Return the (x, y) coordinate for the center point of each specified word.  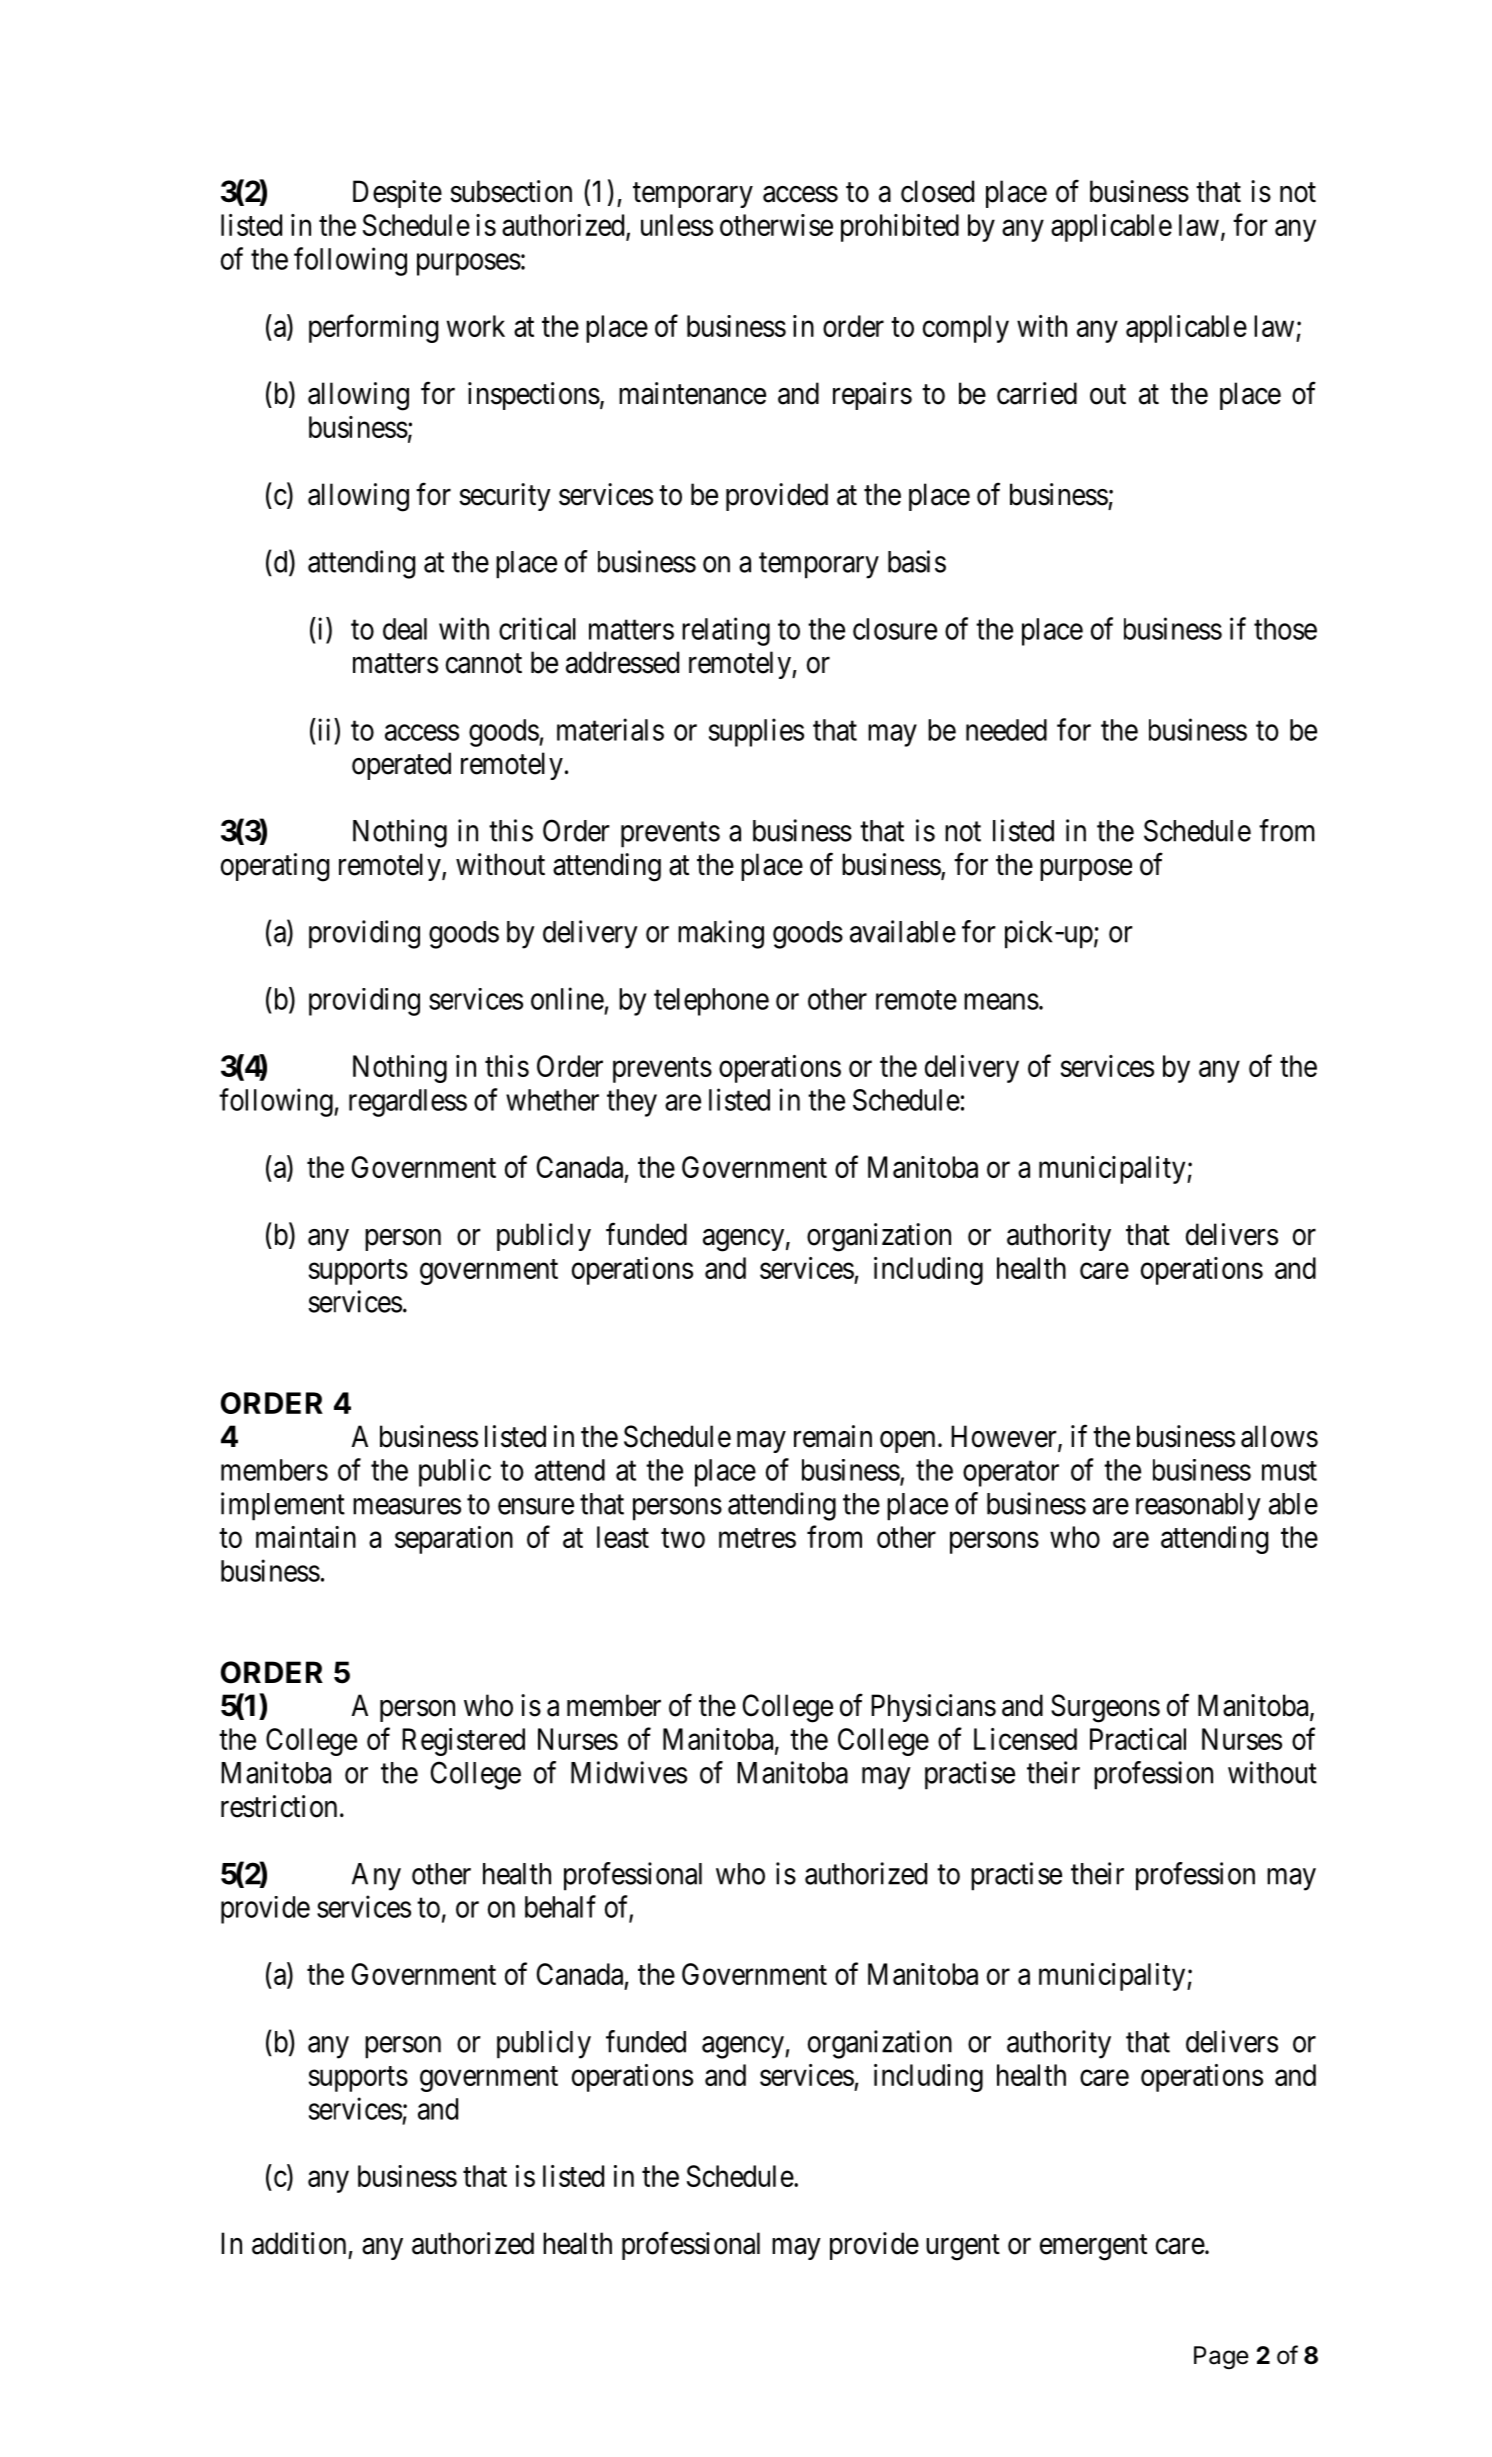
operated (401, 766)
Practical (1138, 1739)
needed (1006, 730)
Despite (397, 194)
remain (833, 1436)
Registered (463, 1742)
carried (1037, 393)
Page (1221, 2357)
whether (552, 1100)
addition (299, 2243)
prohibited (900, 228)
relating (726, 631)
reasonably (1198, 1507)
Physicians (933, 1708)
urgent (963, 2248)
